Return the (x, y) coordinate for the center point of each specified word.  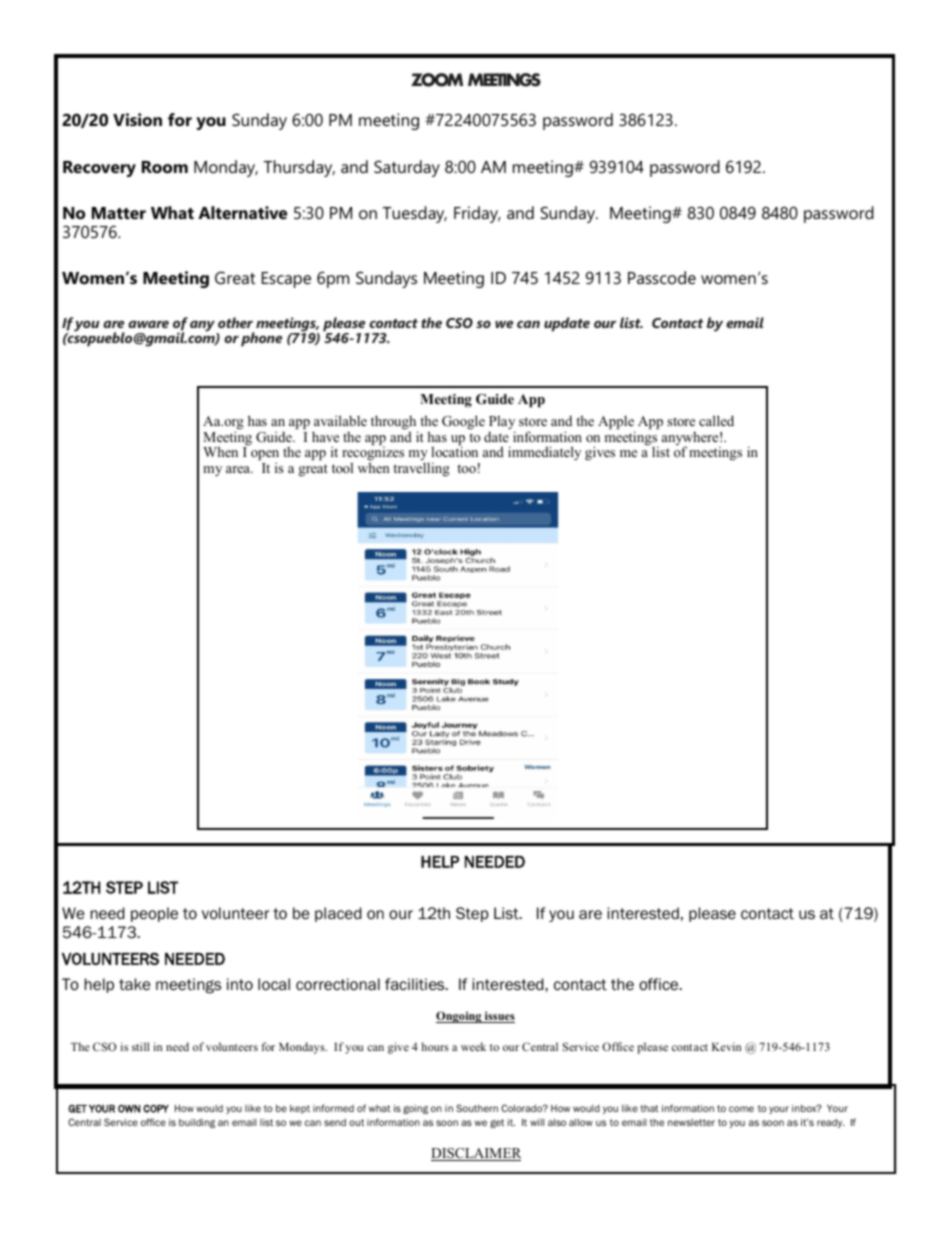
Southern (477, 1108)
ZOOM (437, 80)
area (239, 469)
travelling (421, 469)
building (197, 1123)
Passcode (662, 277)
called (716, 420)
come (741, 1109)
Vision (137, 119)
